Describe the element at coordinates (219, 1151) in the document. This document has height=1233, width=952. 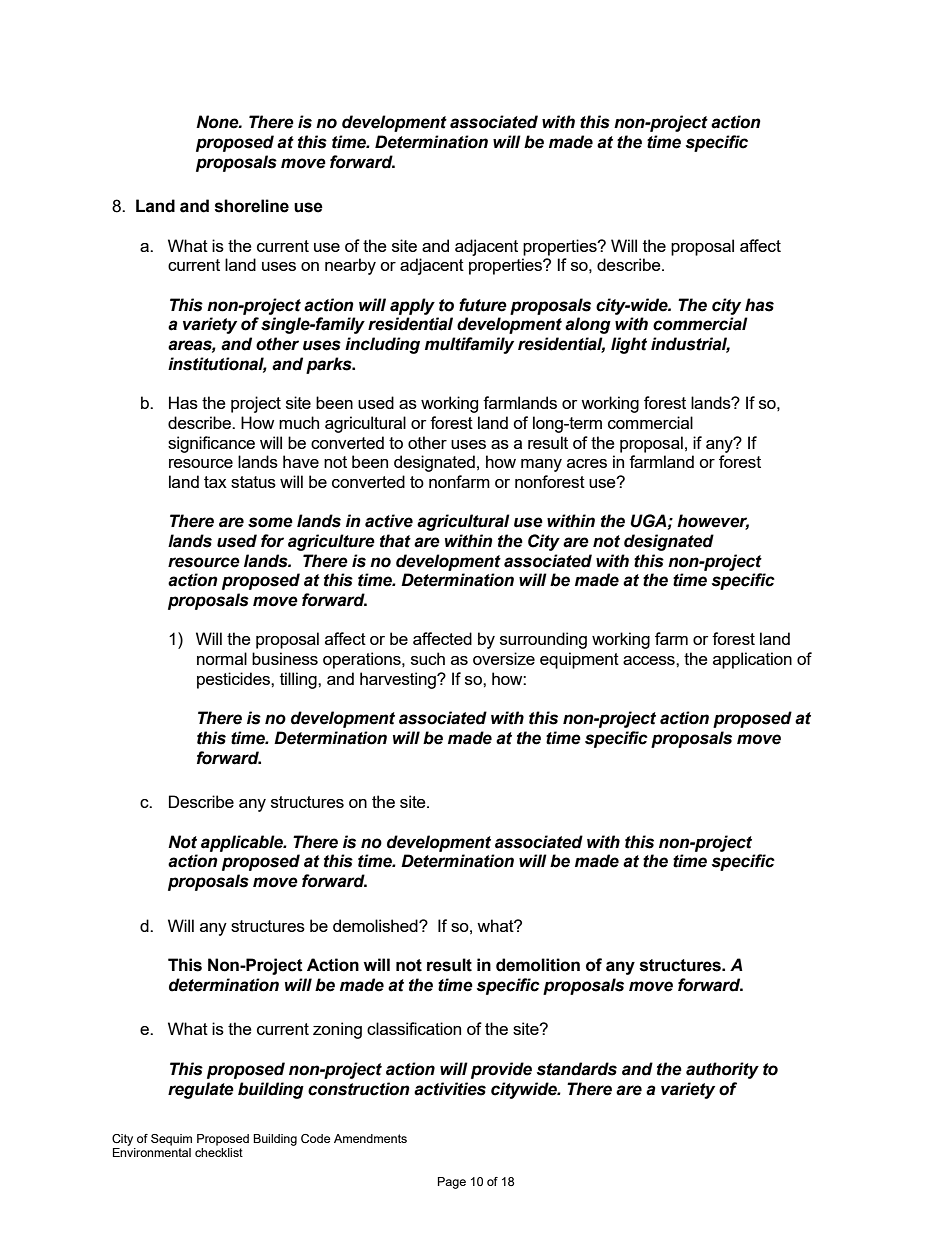
I see `checklist` at that location.
